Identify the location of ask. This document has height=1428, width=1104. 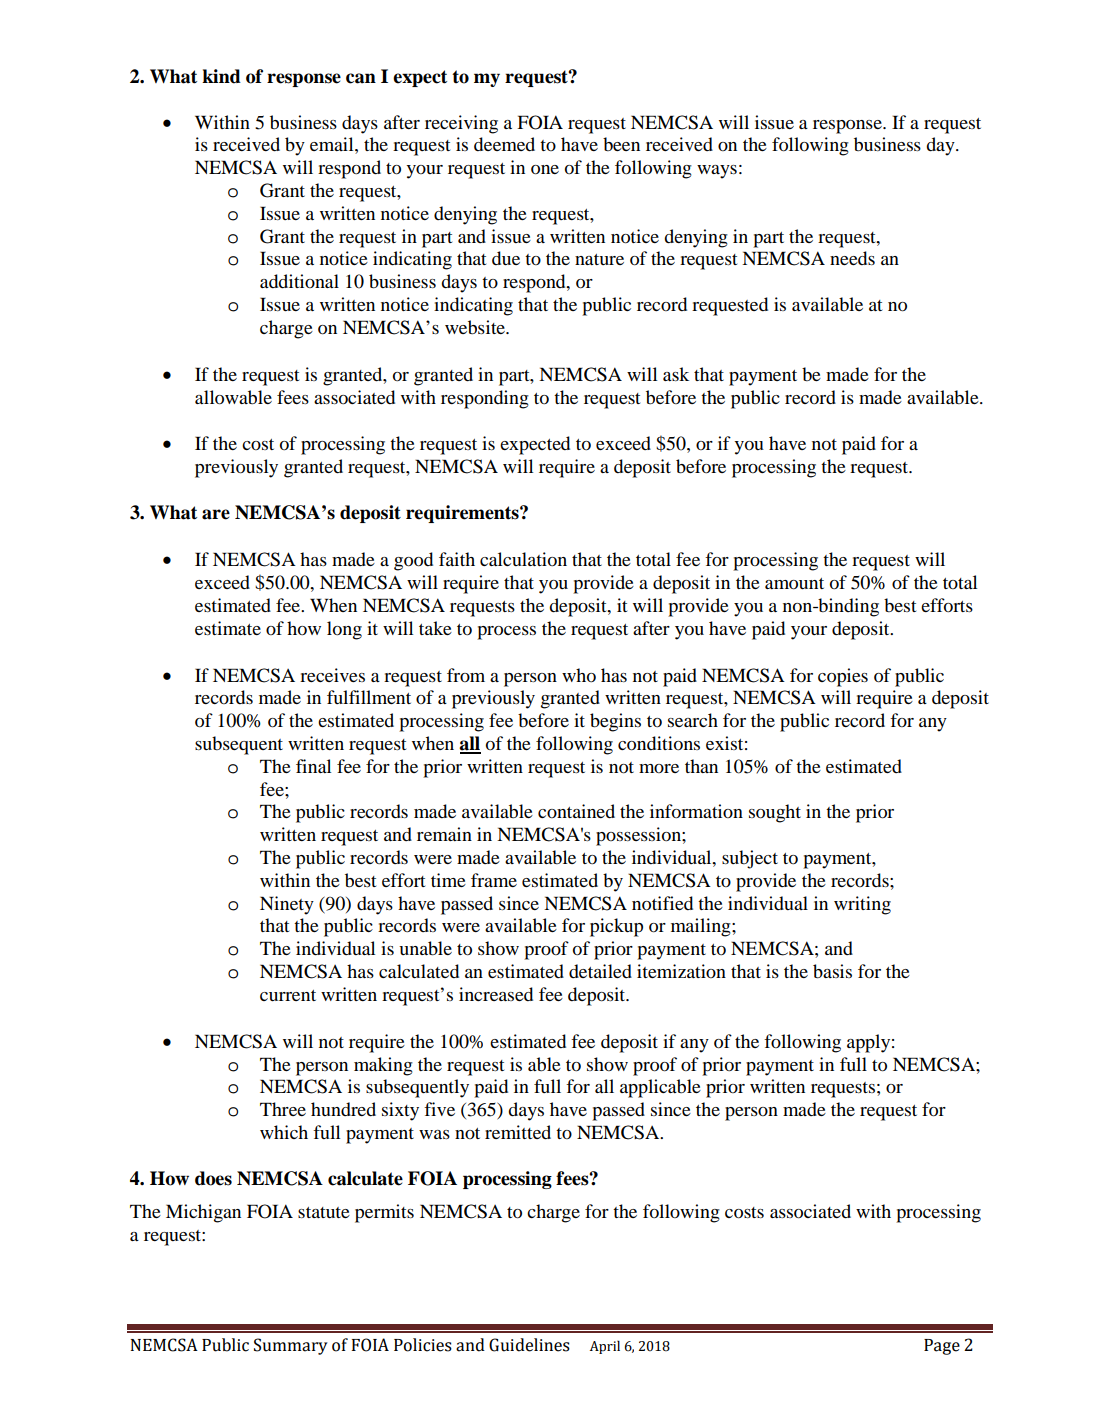
(676, 374).
